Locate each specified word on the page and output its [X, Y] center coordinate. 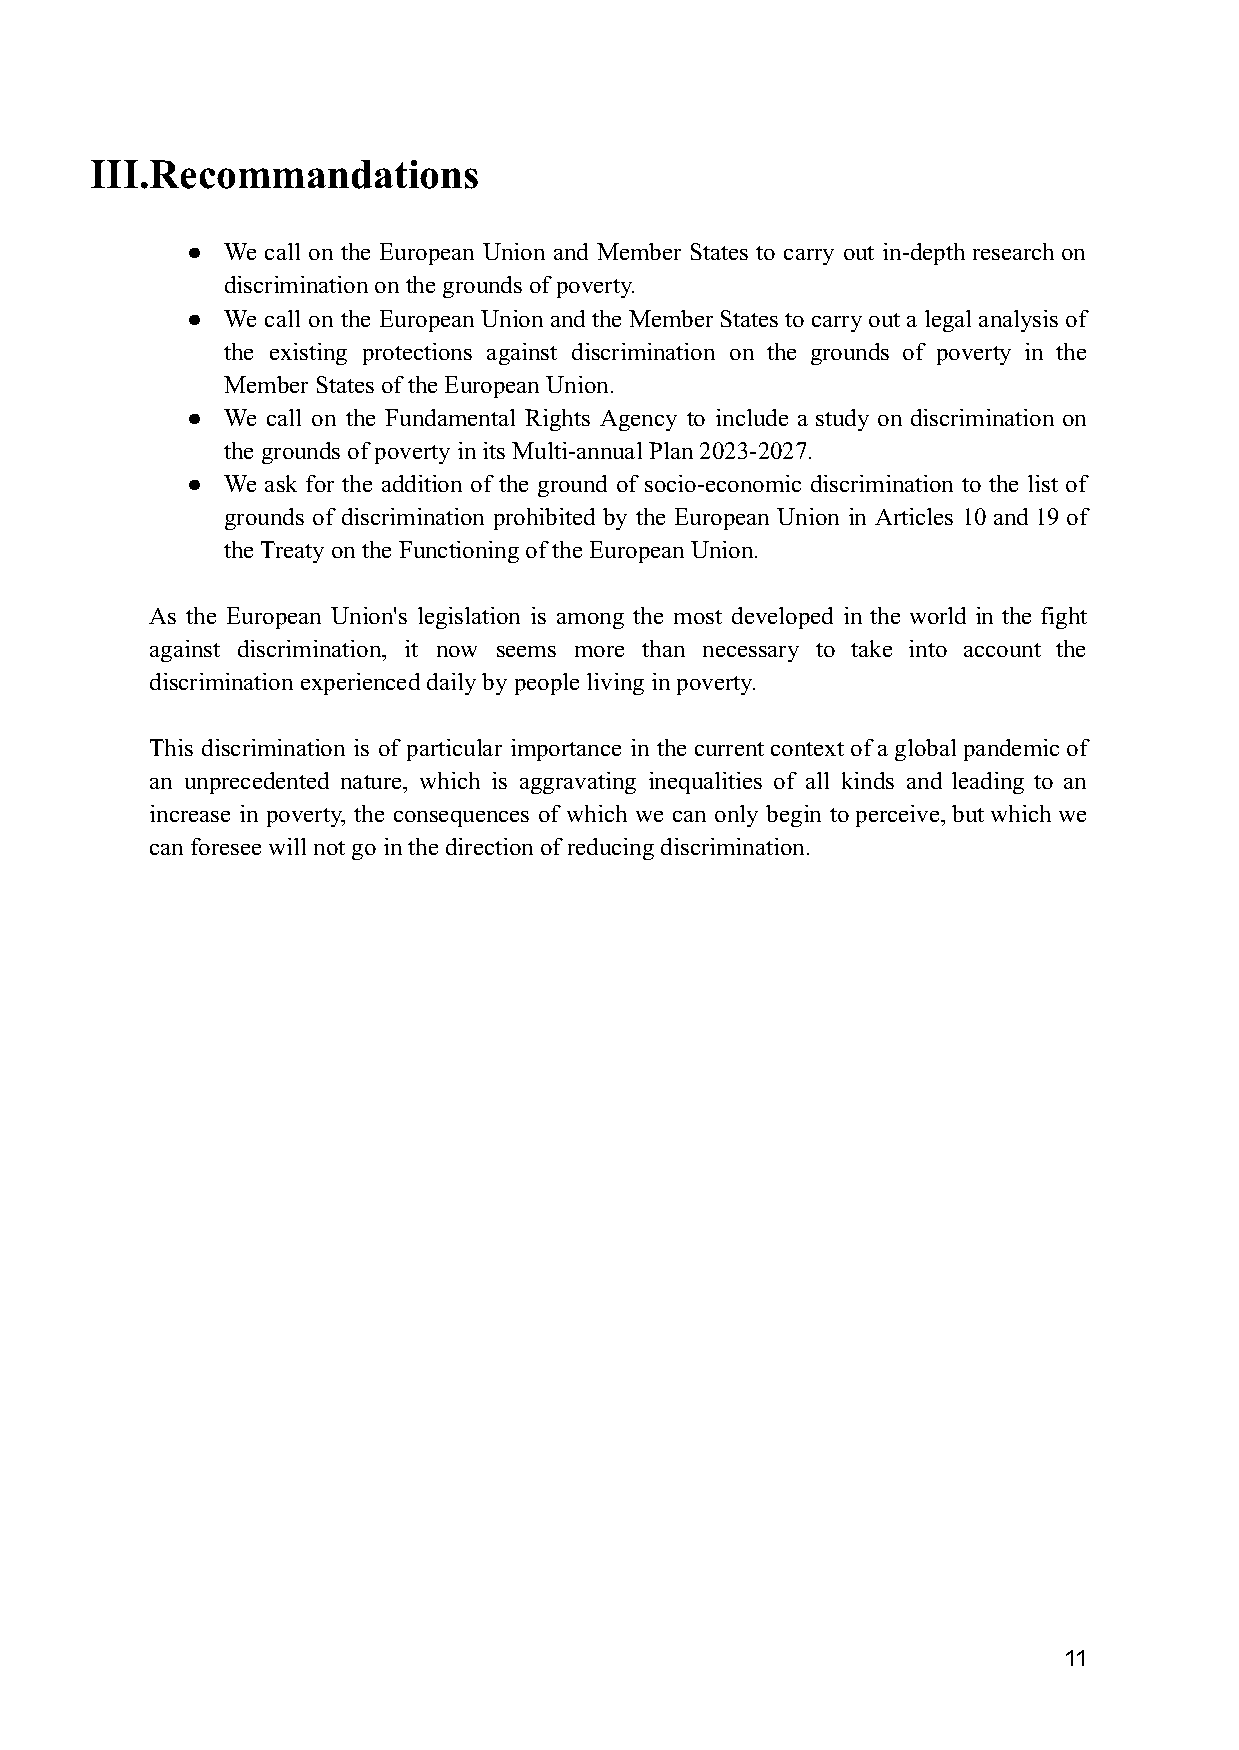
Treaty [292, 552]
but [968, 813]
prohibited [544, 519]
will [287, 846]
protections [417, 354]
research [1013, 251]
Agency [638, 420]
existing [308, 354]
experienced [360, 684]
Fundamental [450, 417]
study [842, 420]
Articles [914, 516]
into [928, 648]
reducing [611, 849]
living [615, 684]
